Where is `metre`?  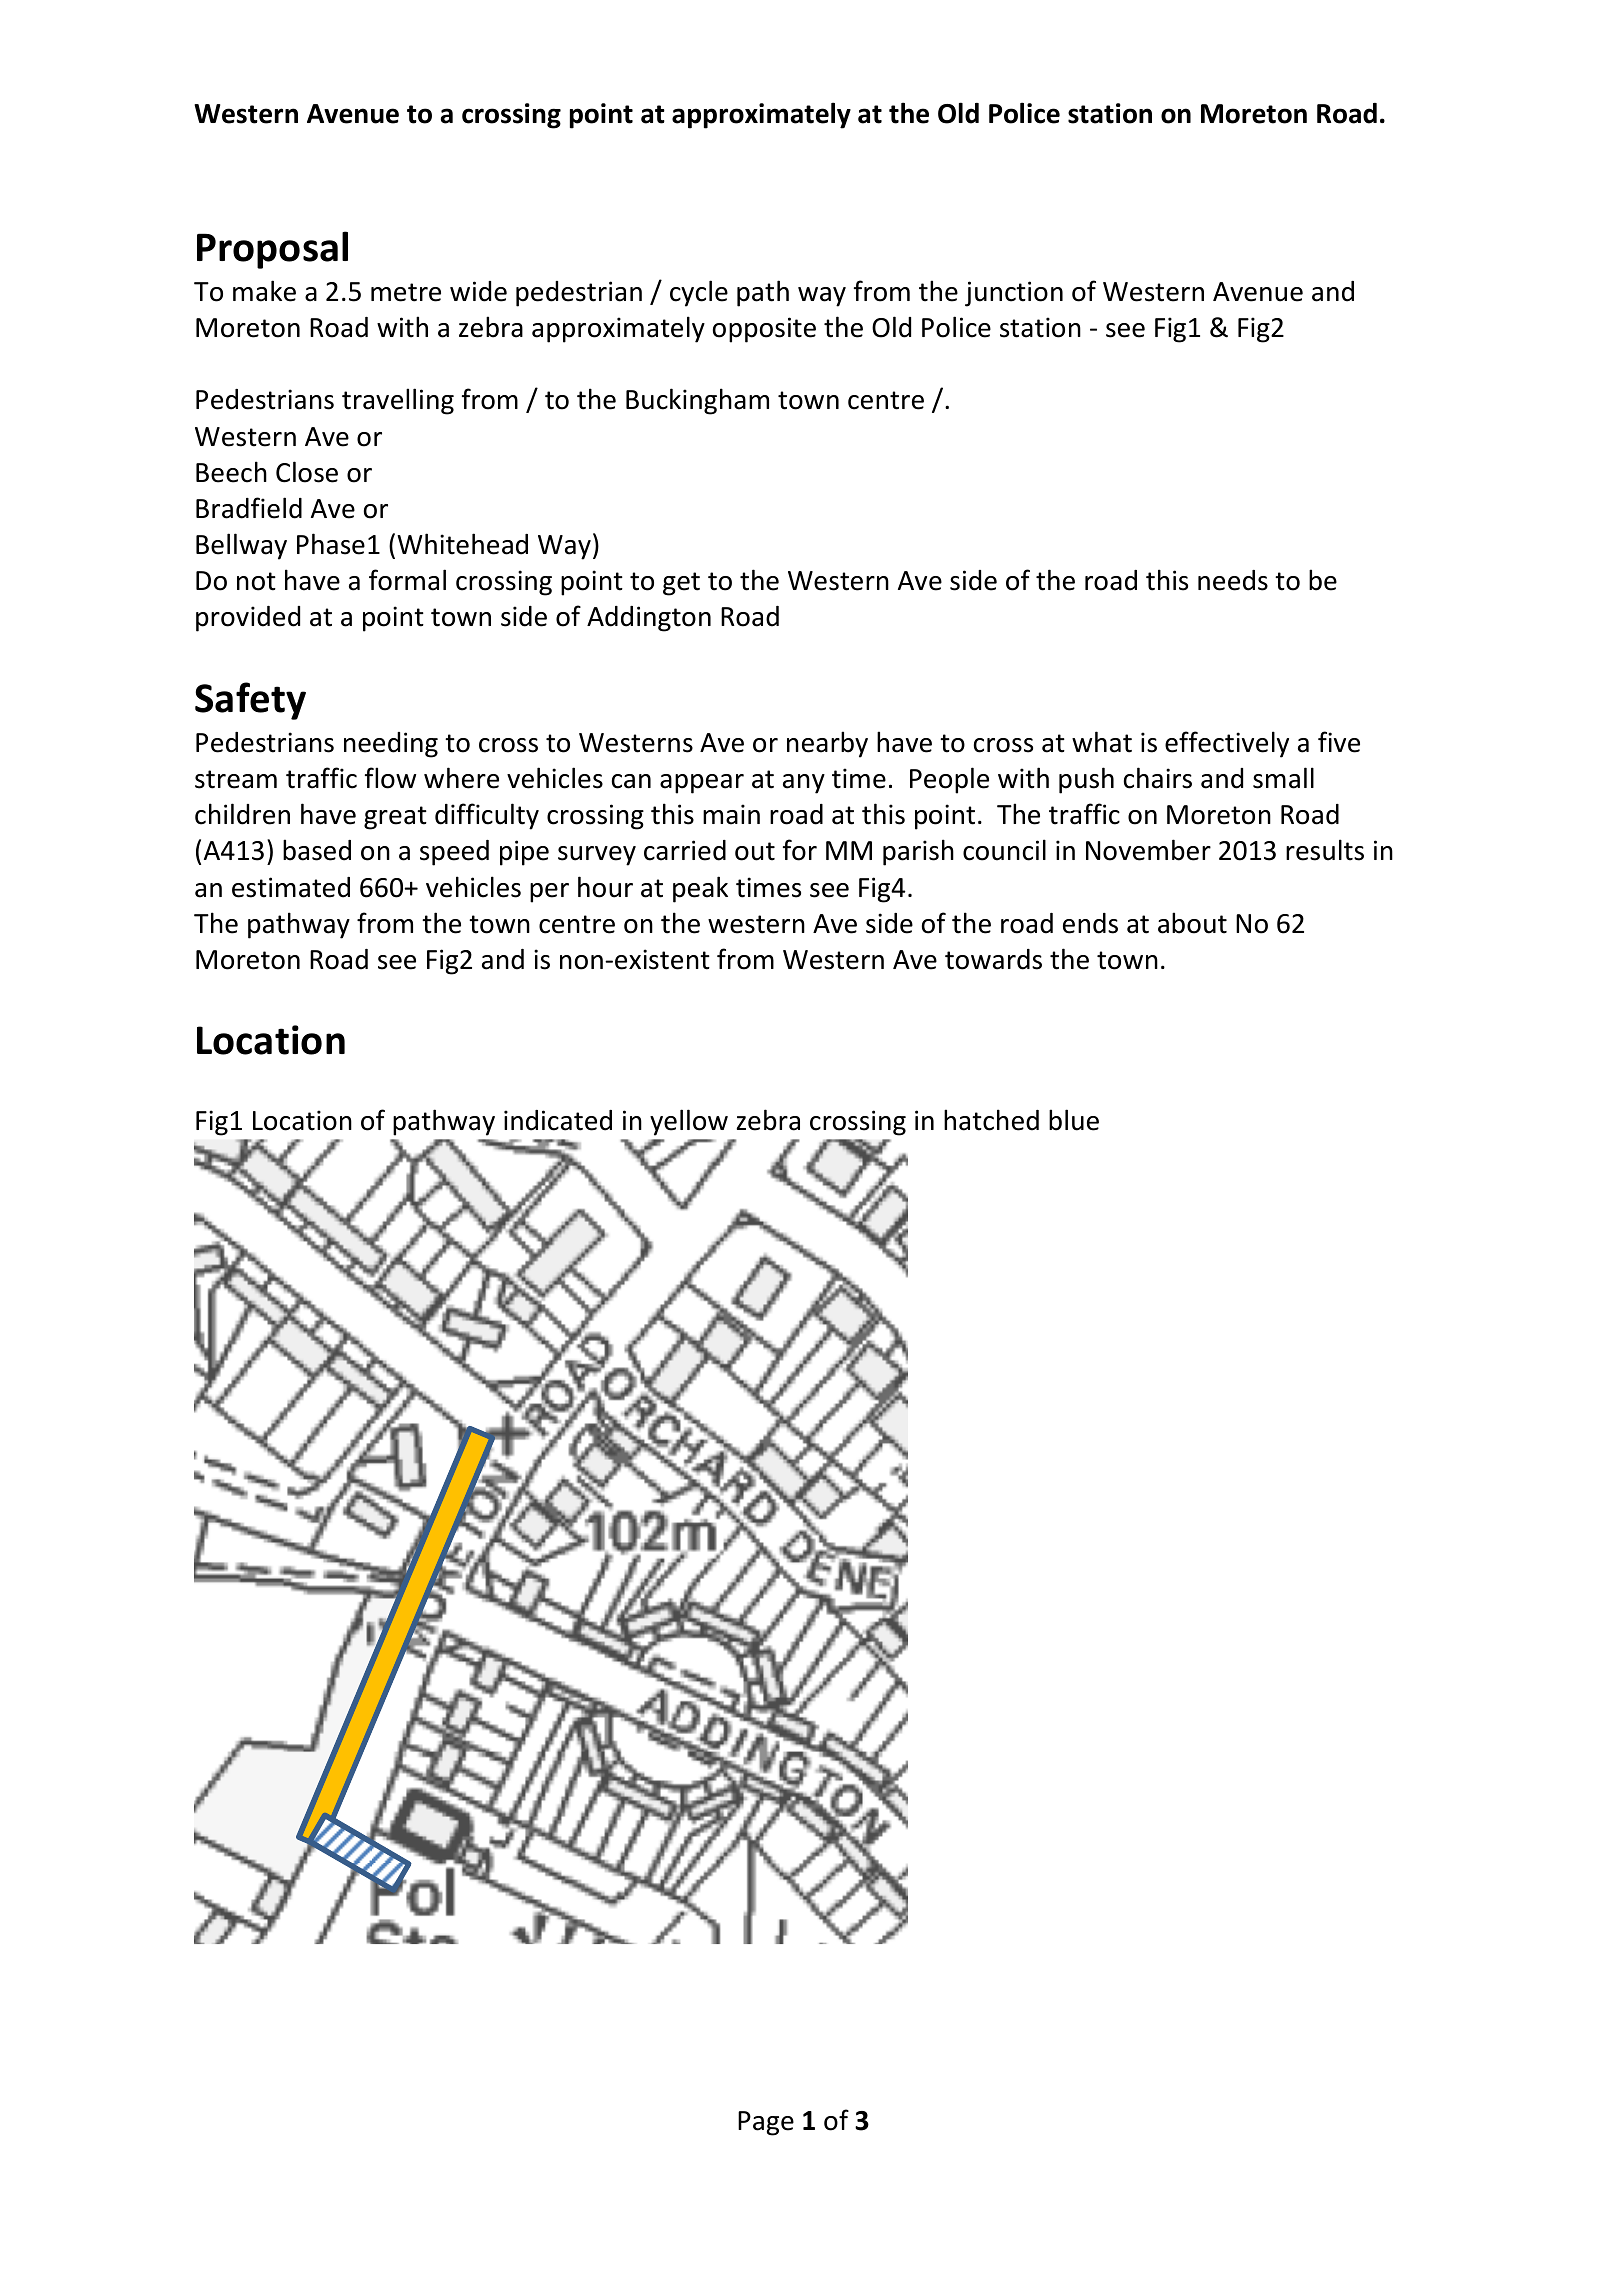 metre is located at coordinates (406, 292).
